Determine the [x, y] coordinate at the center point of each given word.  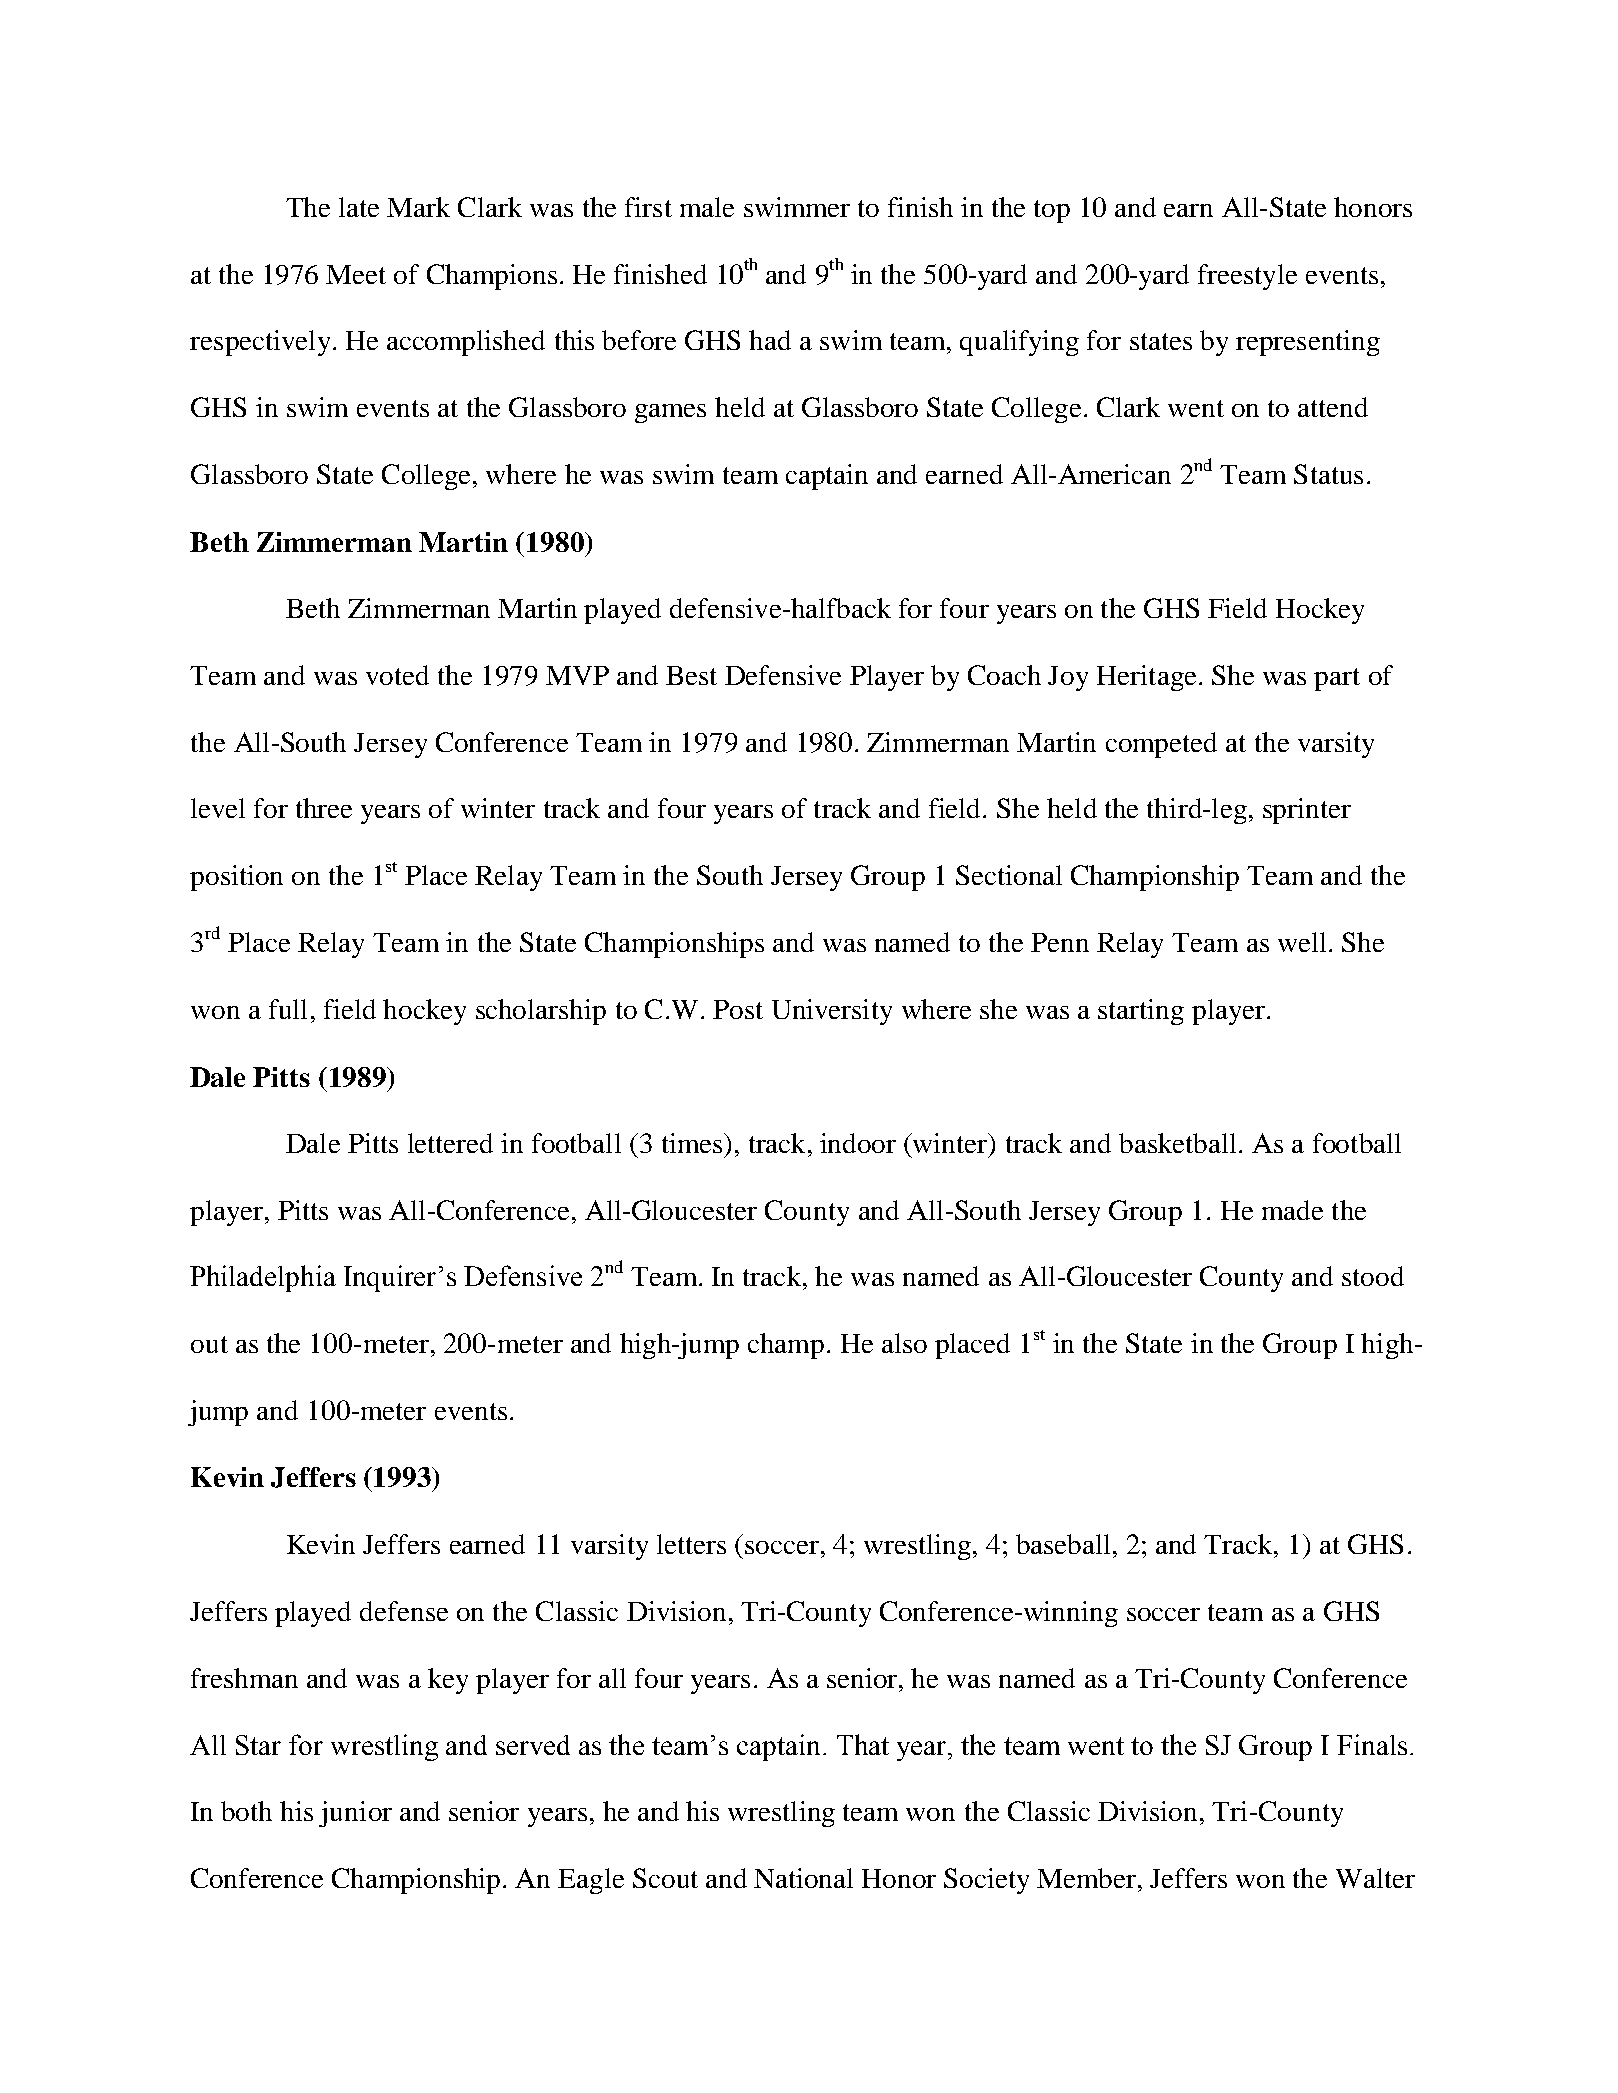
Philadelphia [263, 1278]
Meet [356, 274]
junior [355, 1814]
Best [691, 675]
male [707, 207]
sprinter [1307, 811]
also [904, 1343]
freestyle [1247, 277]
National [803, 1878]
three [324, 808]
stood [1373, 1276]
